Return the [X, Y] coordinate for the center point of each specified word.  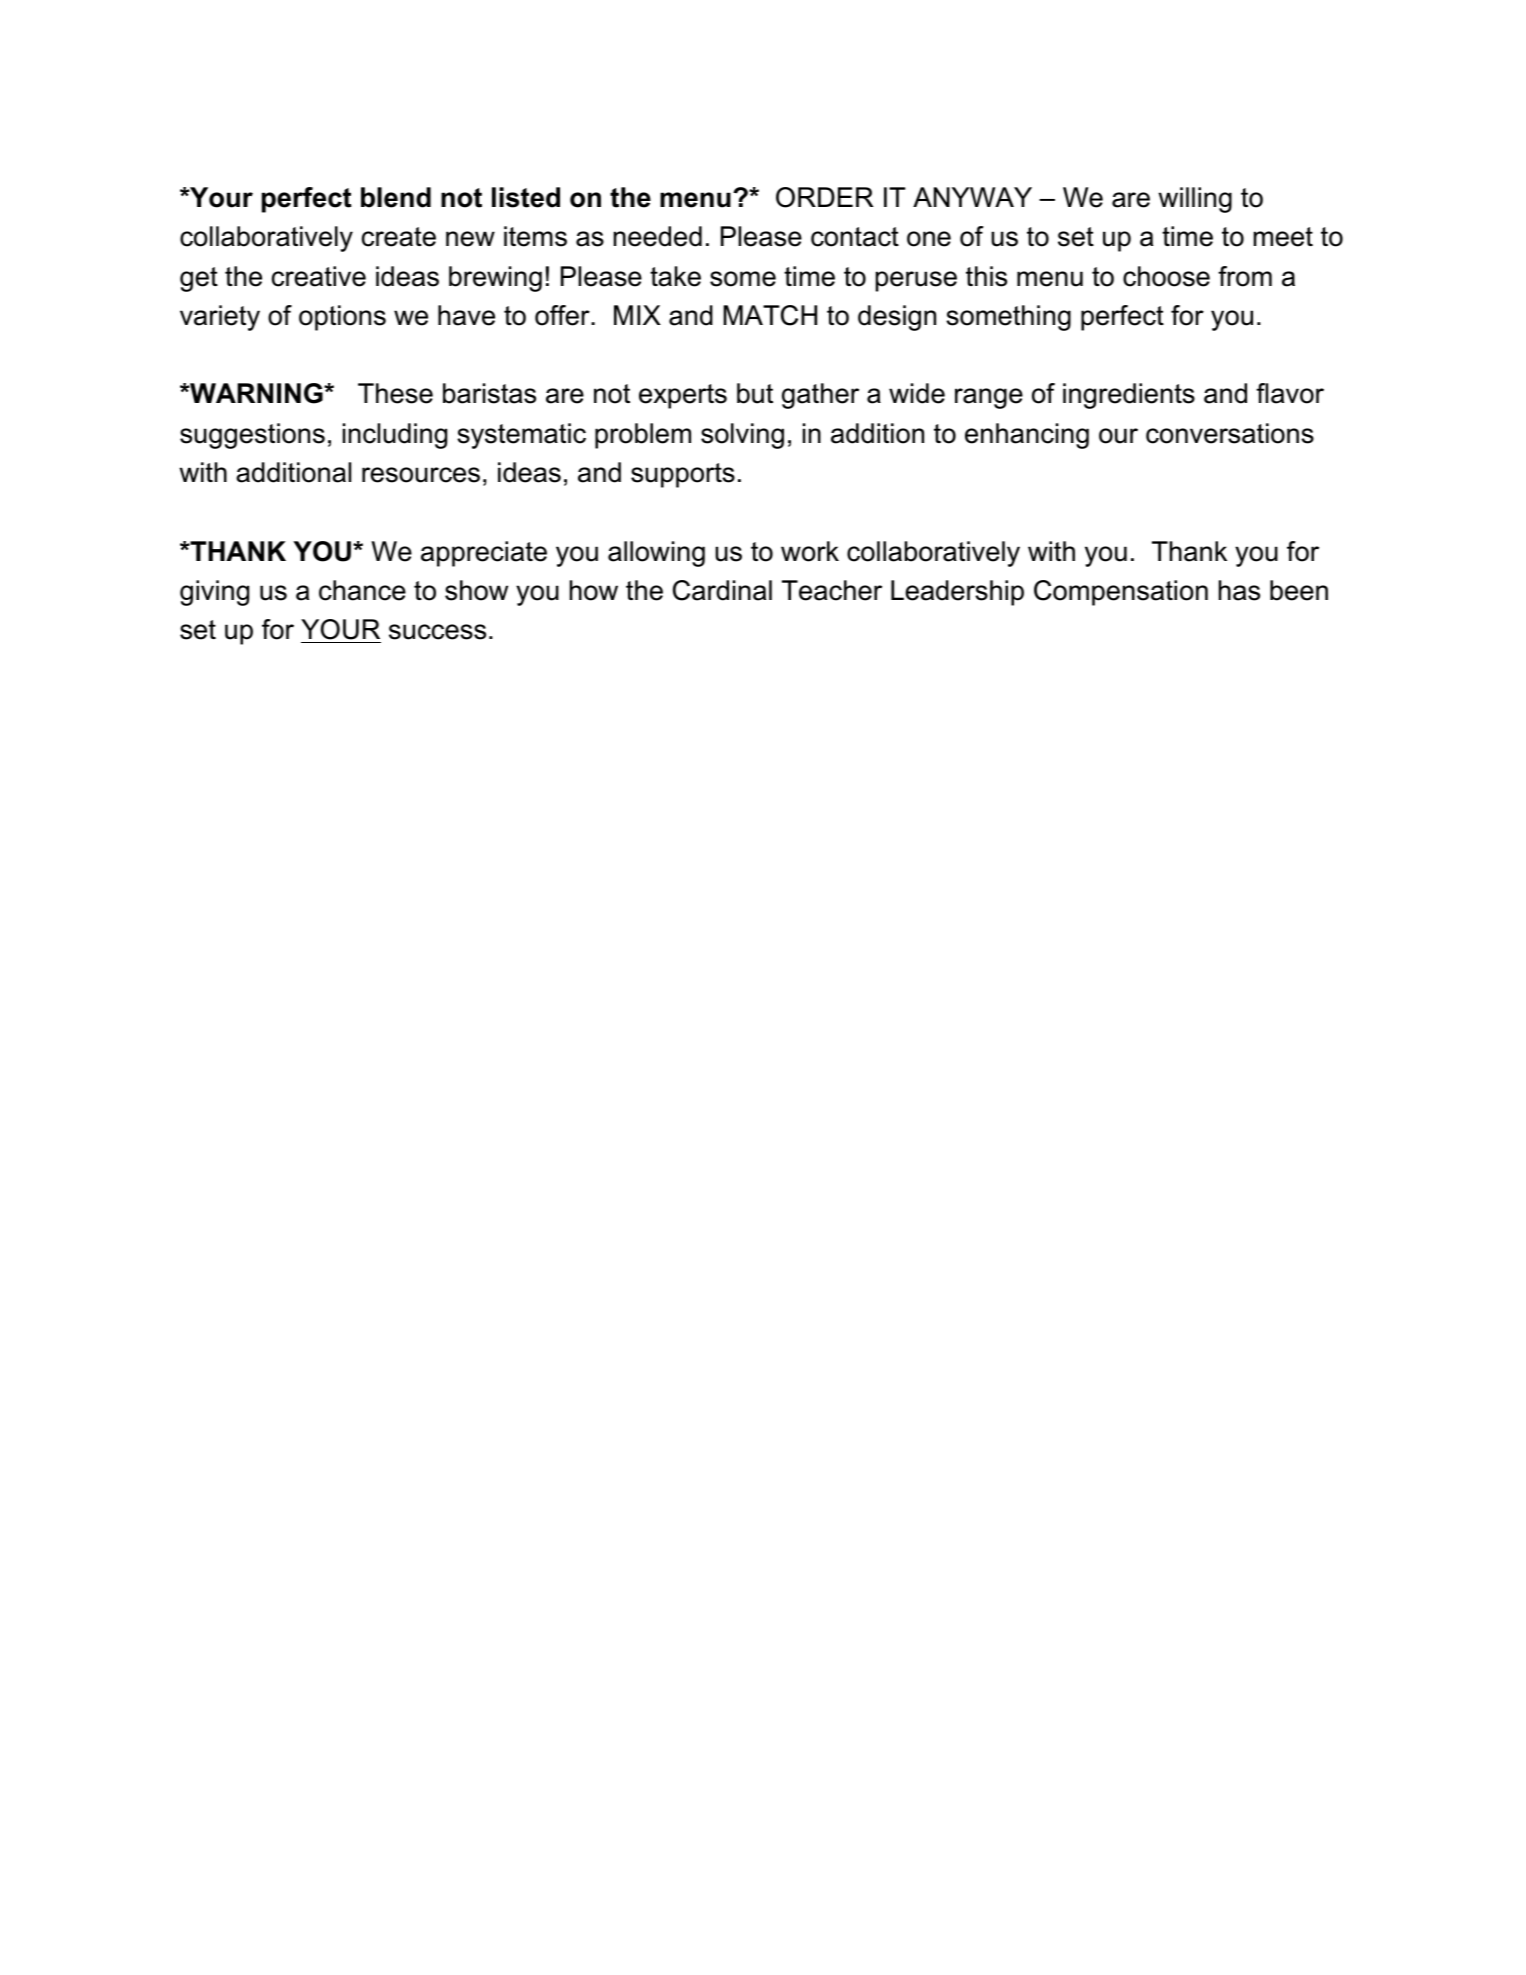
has [1239, 590]
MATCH [770, 315]
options [342, 318]
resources [421, 475]
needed [658, 236]
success [437, 632]
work [810, 551]
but [755, 393]
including [395, 436]
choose [1166, 276]
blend [396, 197]
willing [1195, 200]
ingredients [1129, 396]
